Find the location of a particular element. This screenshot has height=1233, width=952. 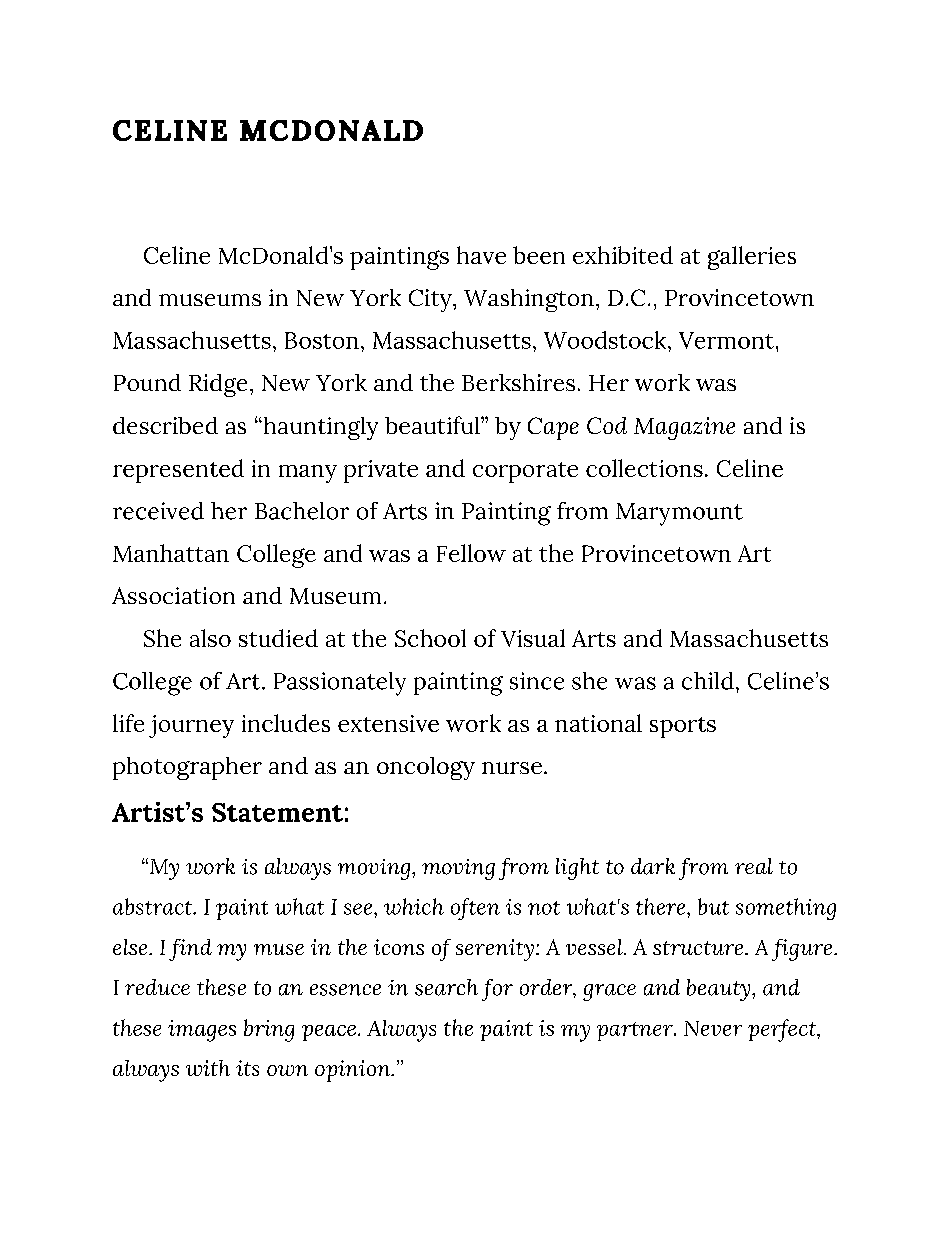

often is located at coordinates (475, 909).
